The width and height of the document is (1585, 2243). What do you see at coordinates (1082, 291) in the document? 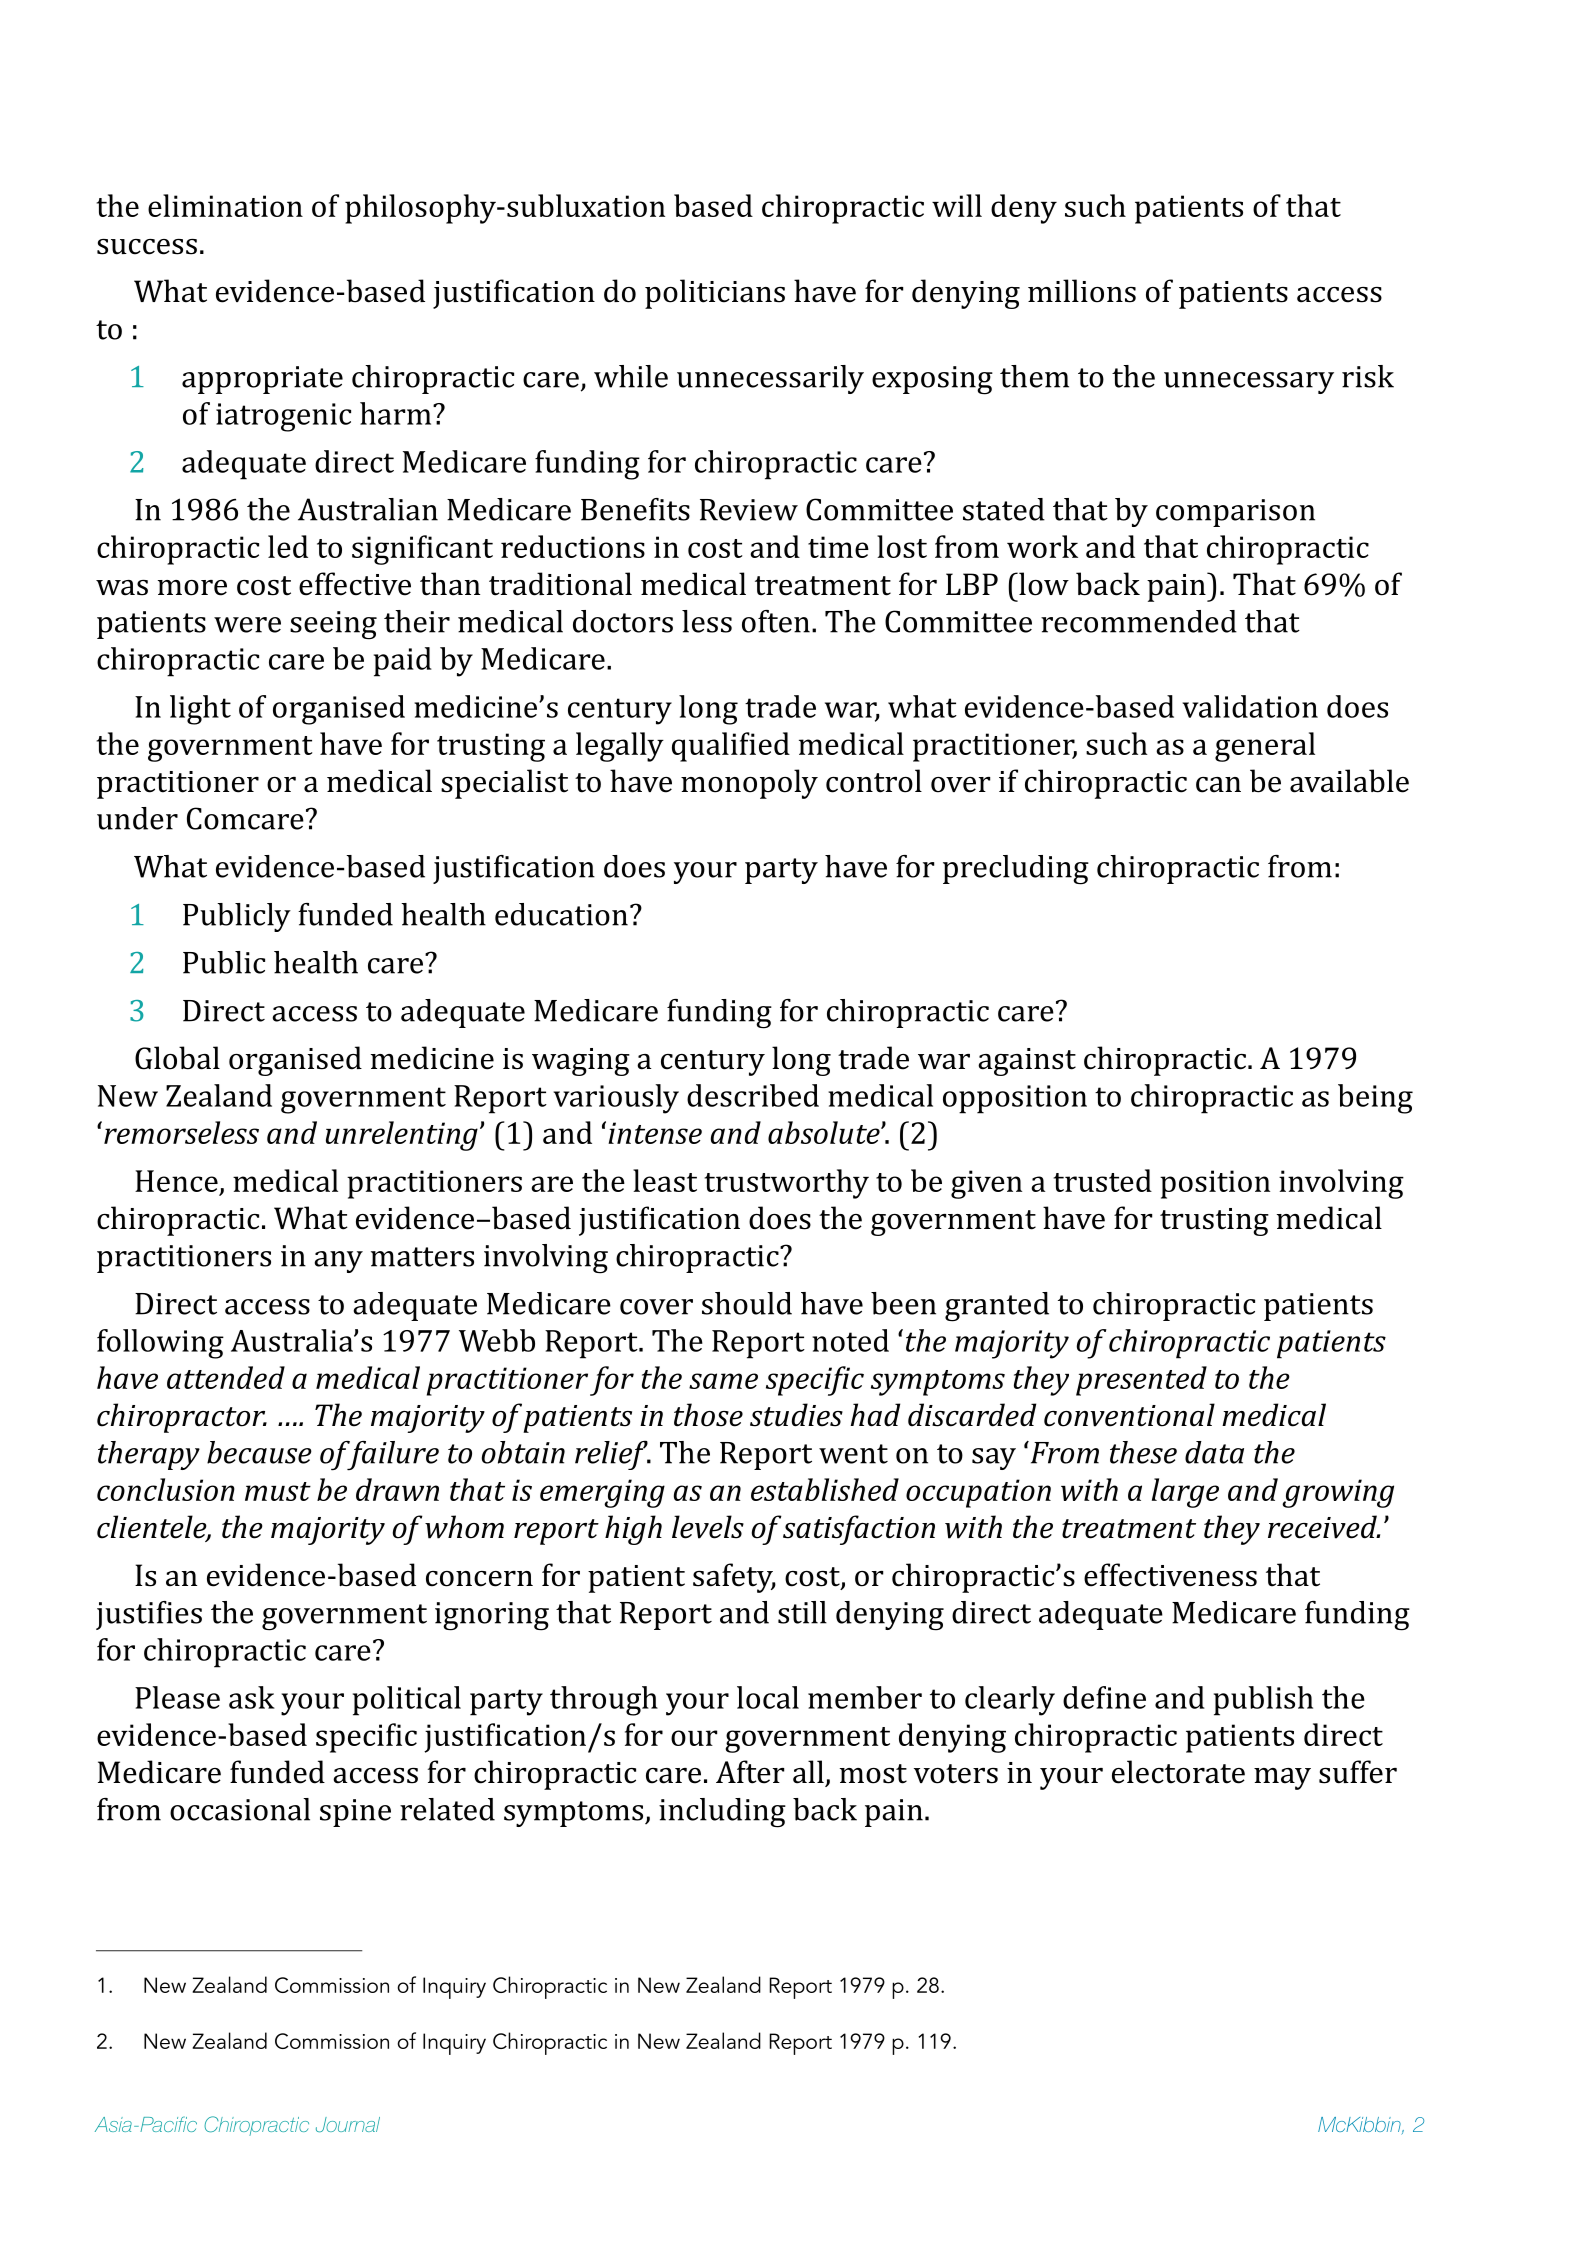
I see `millions` at bounding box center [1082, 291].
